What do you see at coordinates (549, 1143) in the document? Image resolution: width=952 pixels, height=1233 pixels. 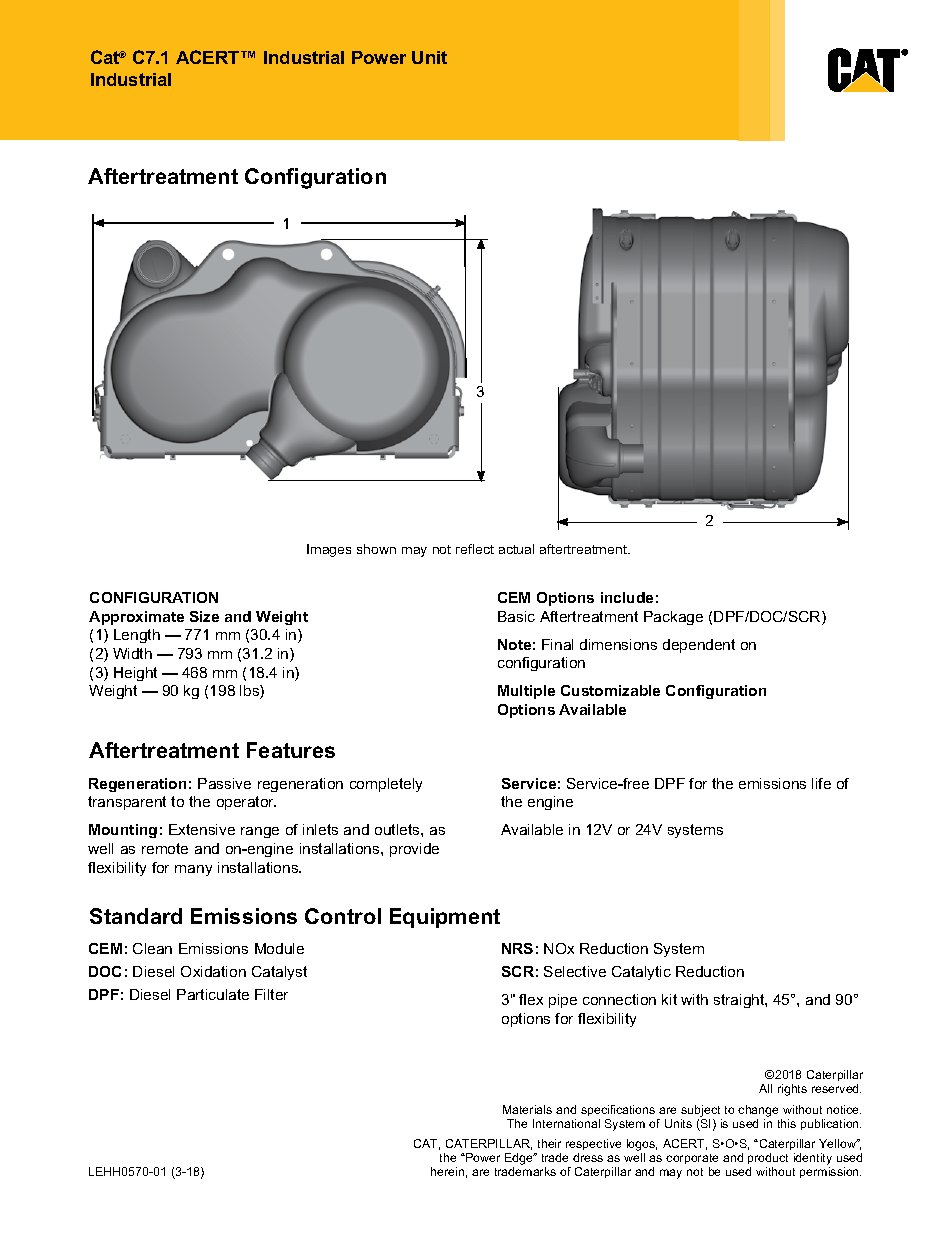 I see `their` at bounding box center [549, 1143].
